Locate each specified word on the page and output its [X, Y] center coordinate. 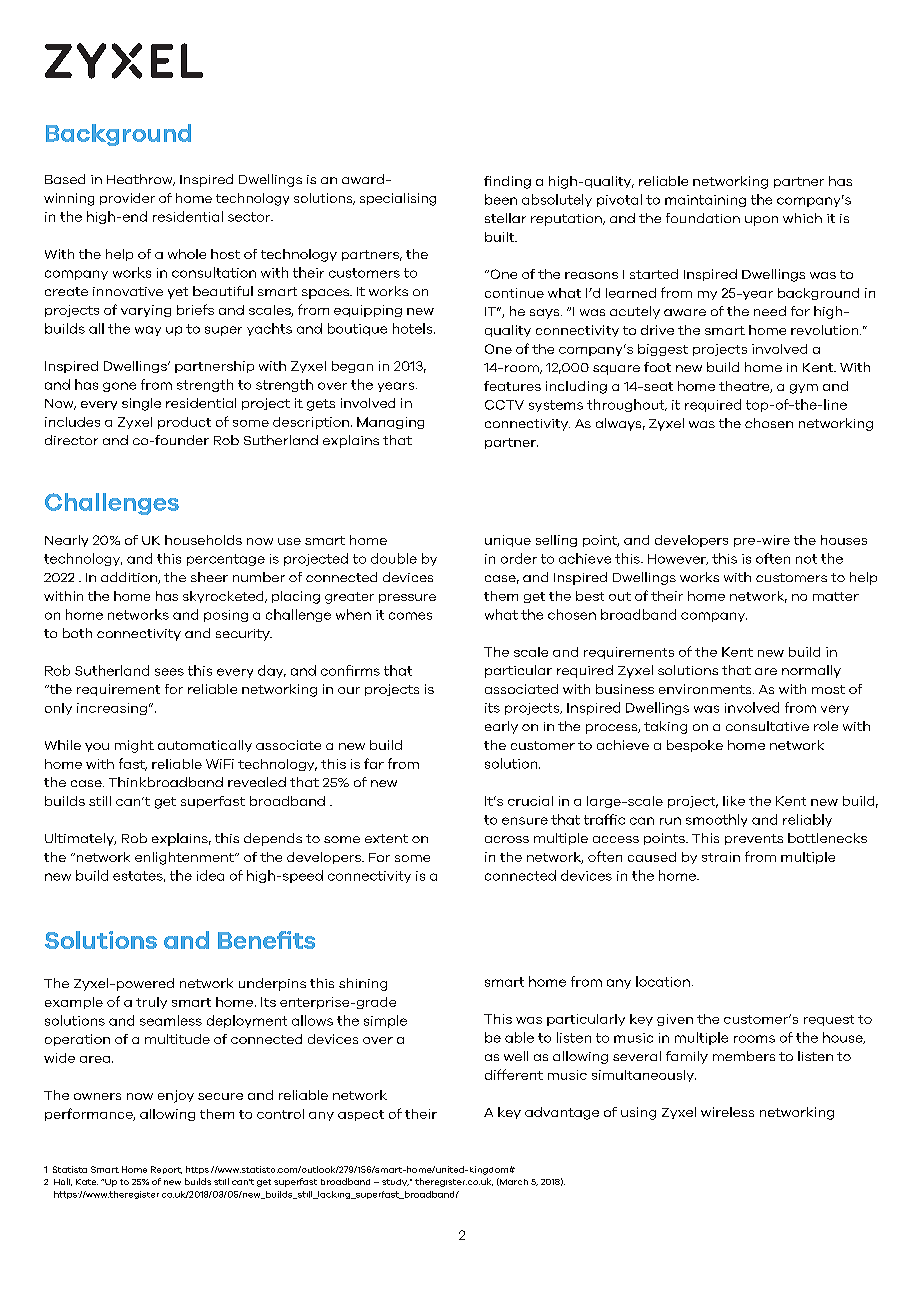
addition [130, 578]
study [395, 1182]
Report [166, 1170]
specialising [398, 199]
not [806, 559]
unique [508, 541]
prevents [754, 839]
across [507, 839]
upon [761, 221]
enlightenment [186, 858]
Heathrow [141, 180]
